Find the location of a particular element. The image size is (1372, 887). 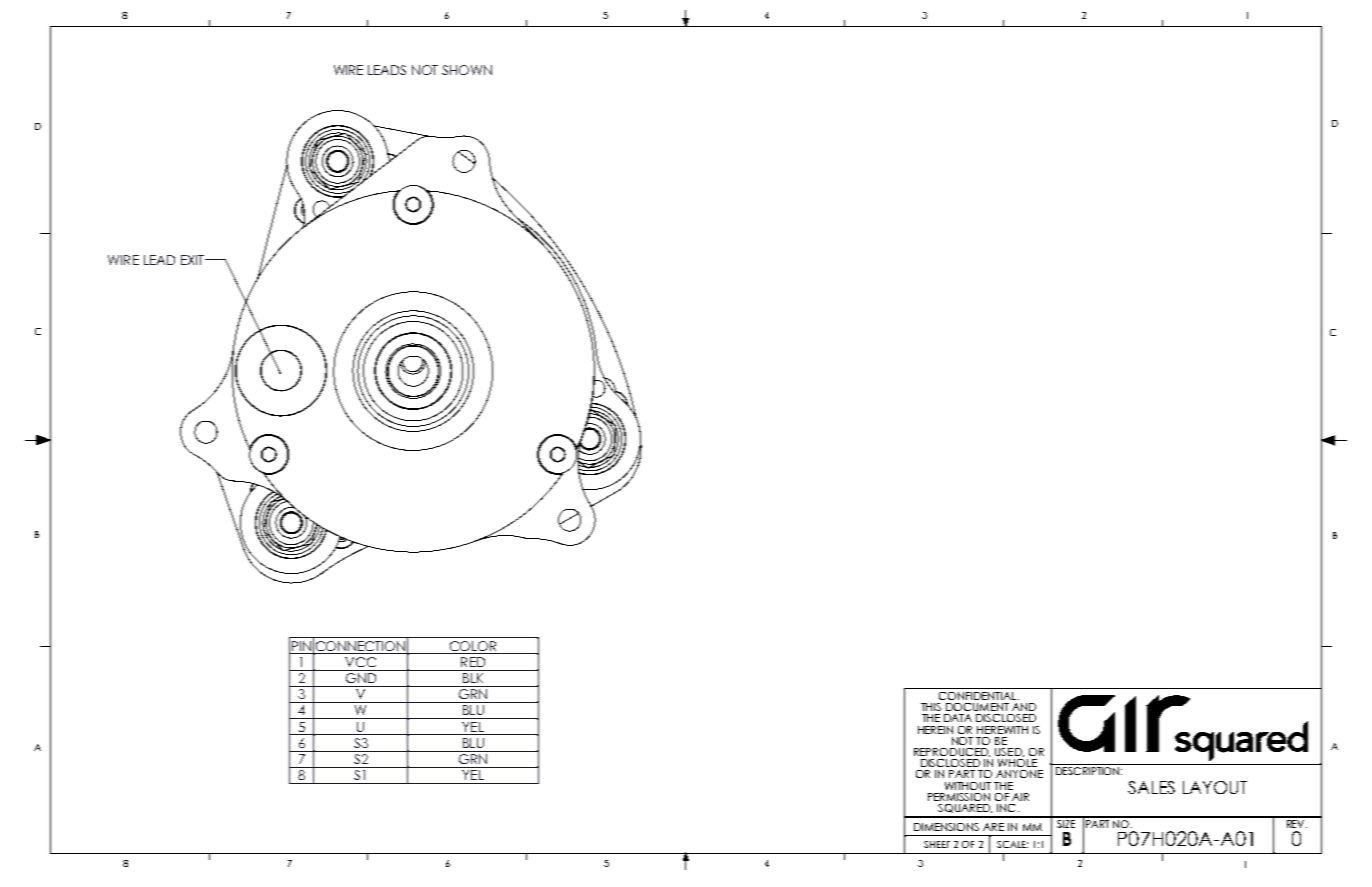

AIR is located at coordinates (1020, 797).
